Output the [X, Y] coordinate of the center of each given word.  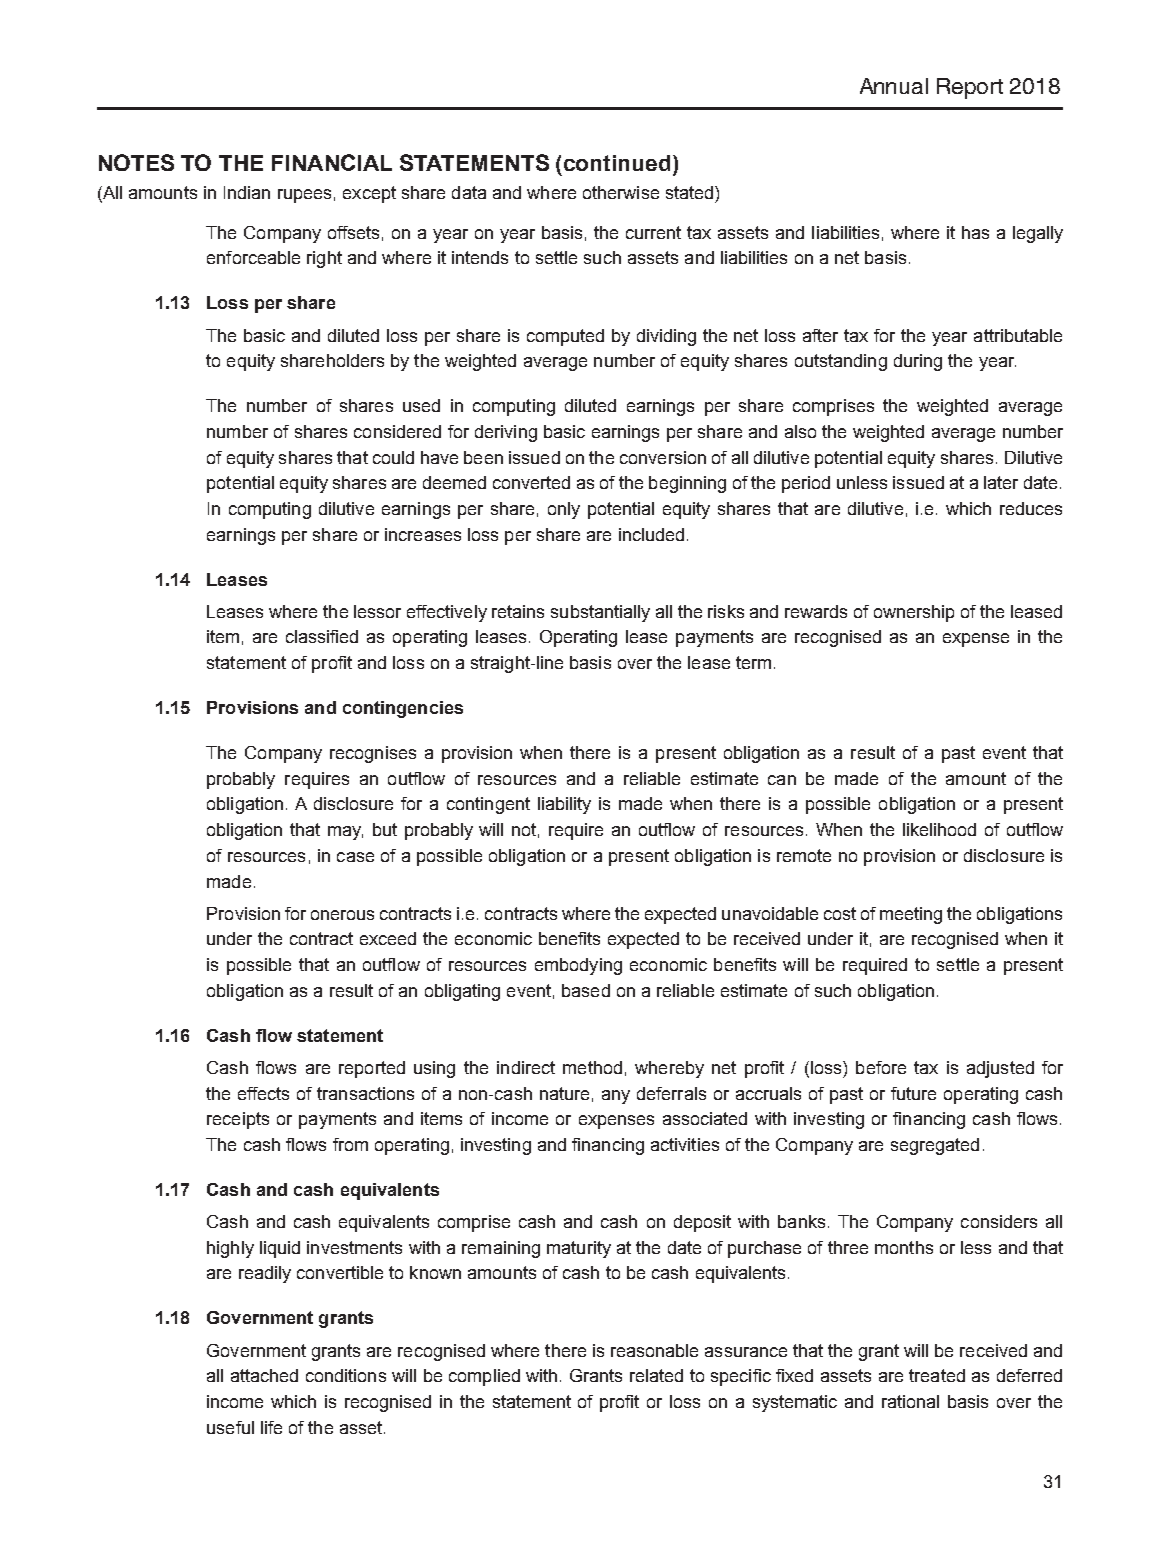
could [393, 457]
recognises [373, 754]
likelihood [939, 829]
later [1001, 482]
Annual [894, 86]
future [913, 1093]
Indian [247, 192]
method [592, 1067]
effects [263, 1093]
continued [617, 163]
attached [264, 1375]
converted [531, 482]
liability [564, 805]
